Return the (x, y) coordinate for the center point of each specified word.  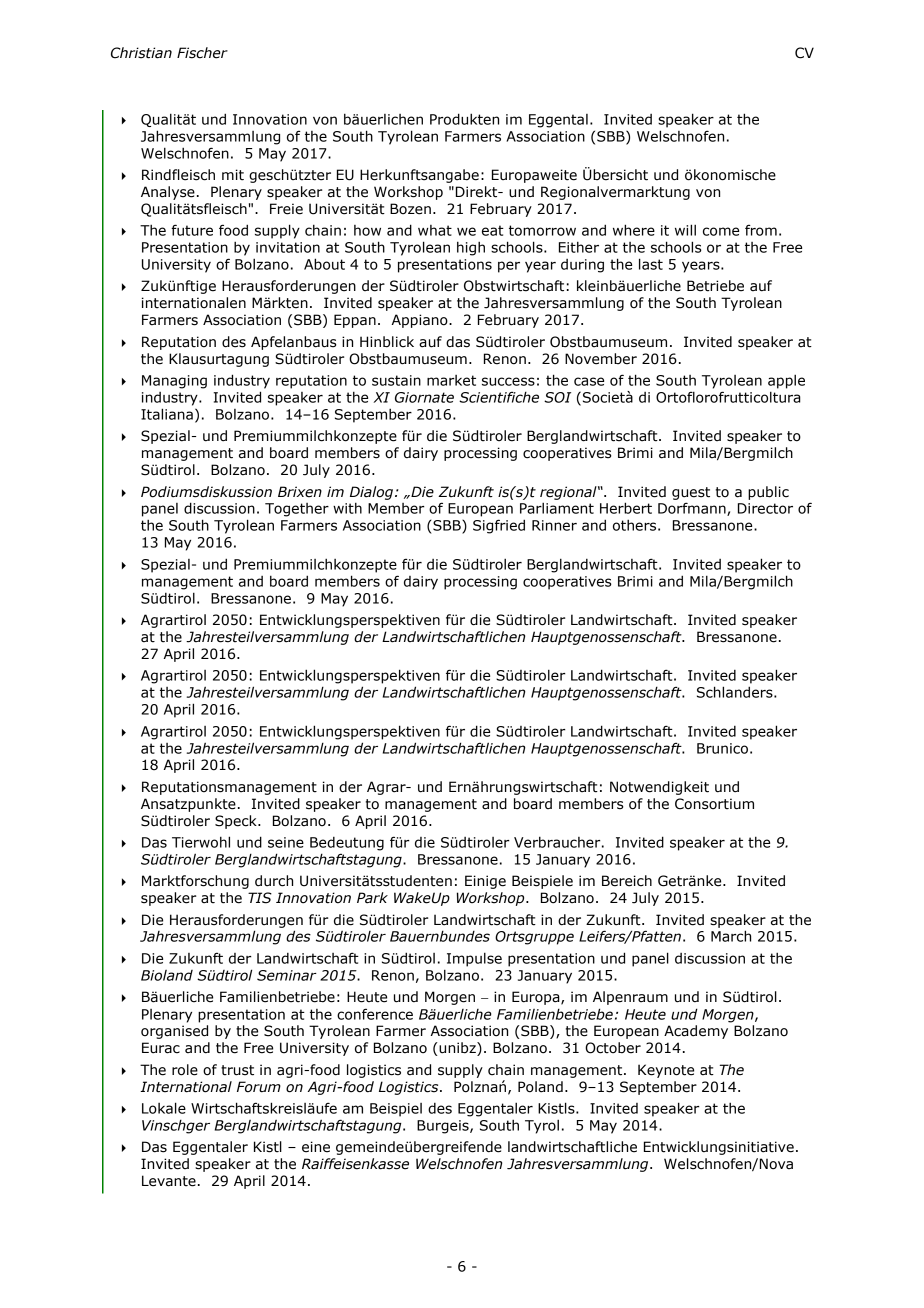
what (435, 230)
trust (237, 1070)
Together (297, 510)
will (685, 230)
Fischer (202, 53)
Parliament (557, 508)
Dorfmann (693, 509)
